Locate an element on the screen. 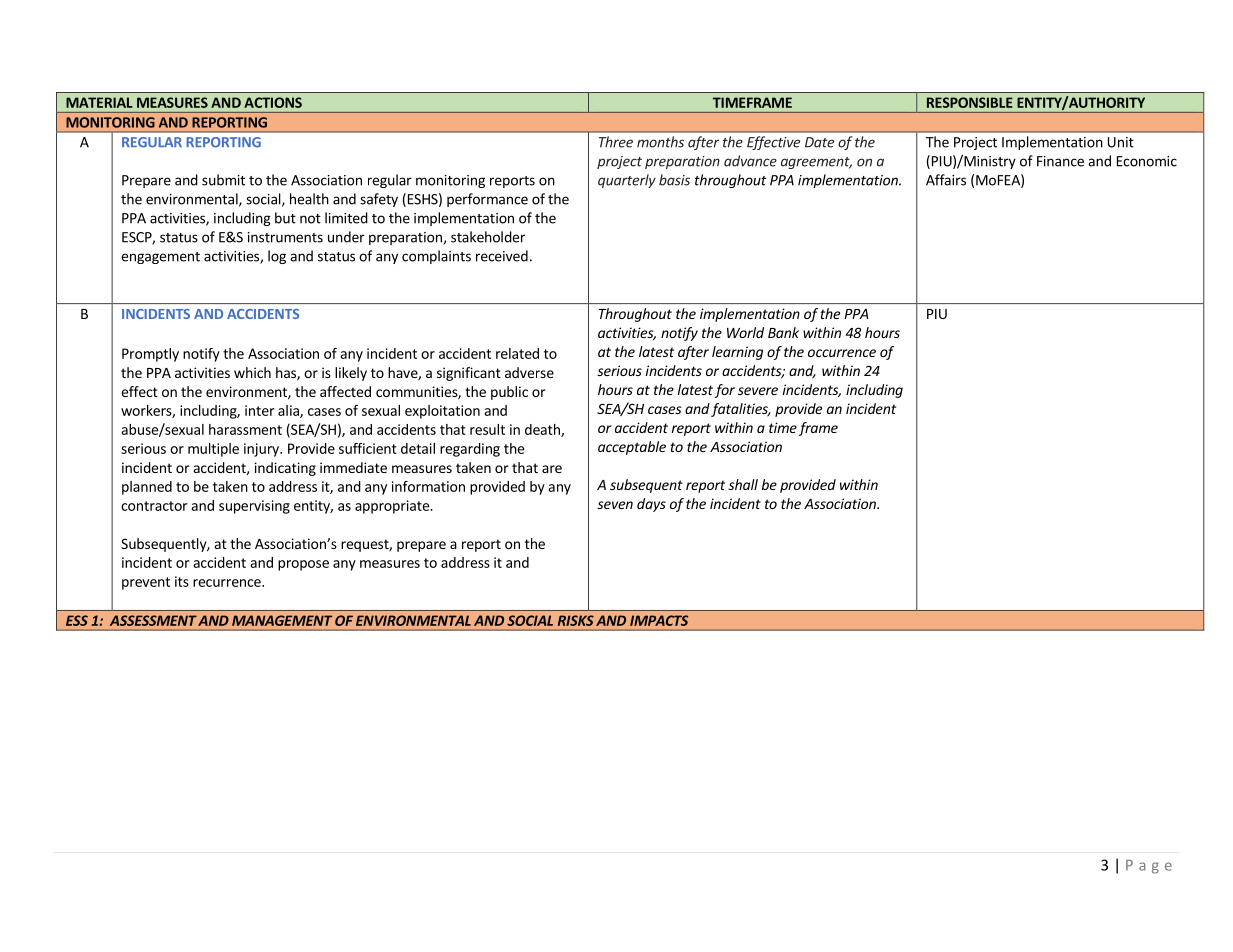 This screenshot has width=1233, height=952. Three is located at coordinates (616, 142).
